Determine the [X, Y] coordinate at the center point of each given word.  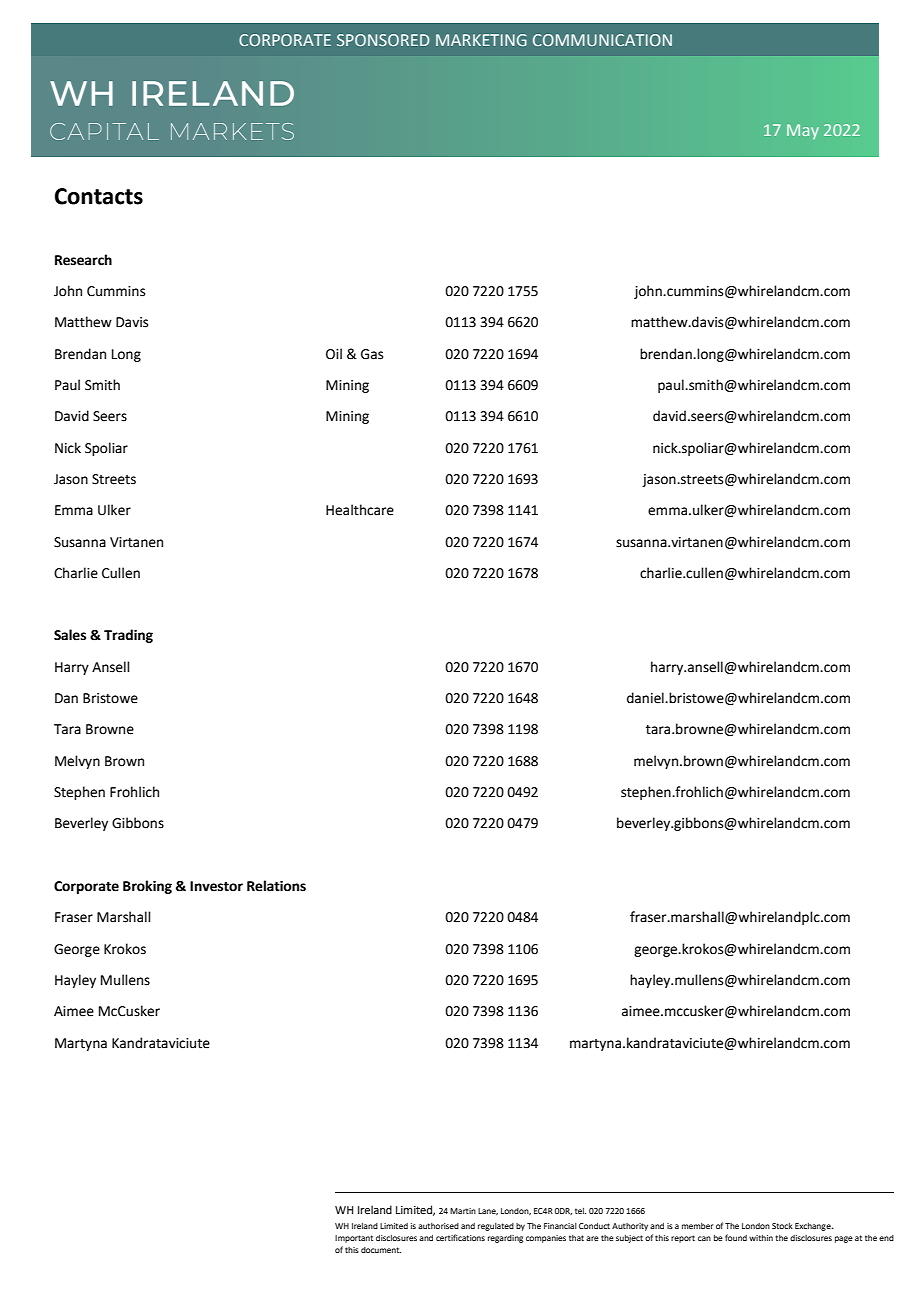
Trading [128, 636]
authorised [438, 1226]
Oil [334, 354]
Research [83, 260]
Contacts [99, 196]
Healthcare [360, 510]
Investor [216, 886]
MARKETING [481, 40]
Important [354, 1239]
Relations [276, 886]
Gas [372, 354]
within [761, 1238]
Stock [782, 1226]
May [803, 131]
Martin [463, 1211]
